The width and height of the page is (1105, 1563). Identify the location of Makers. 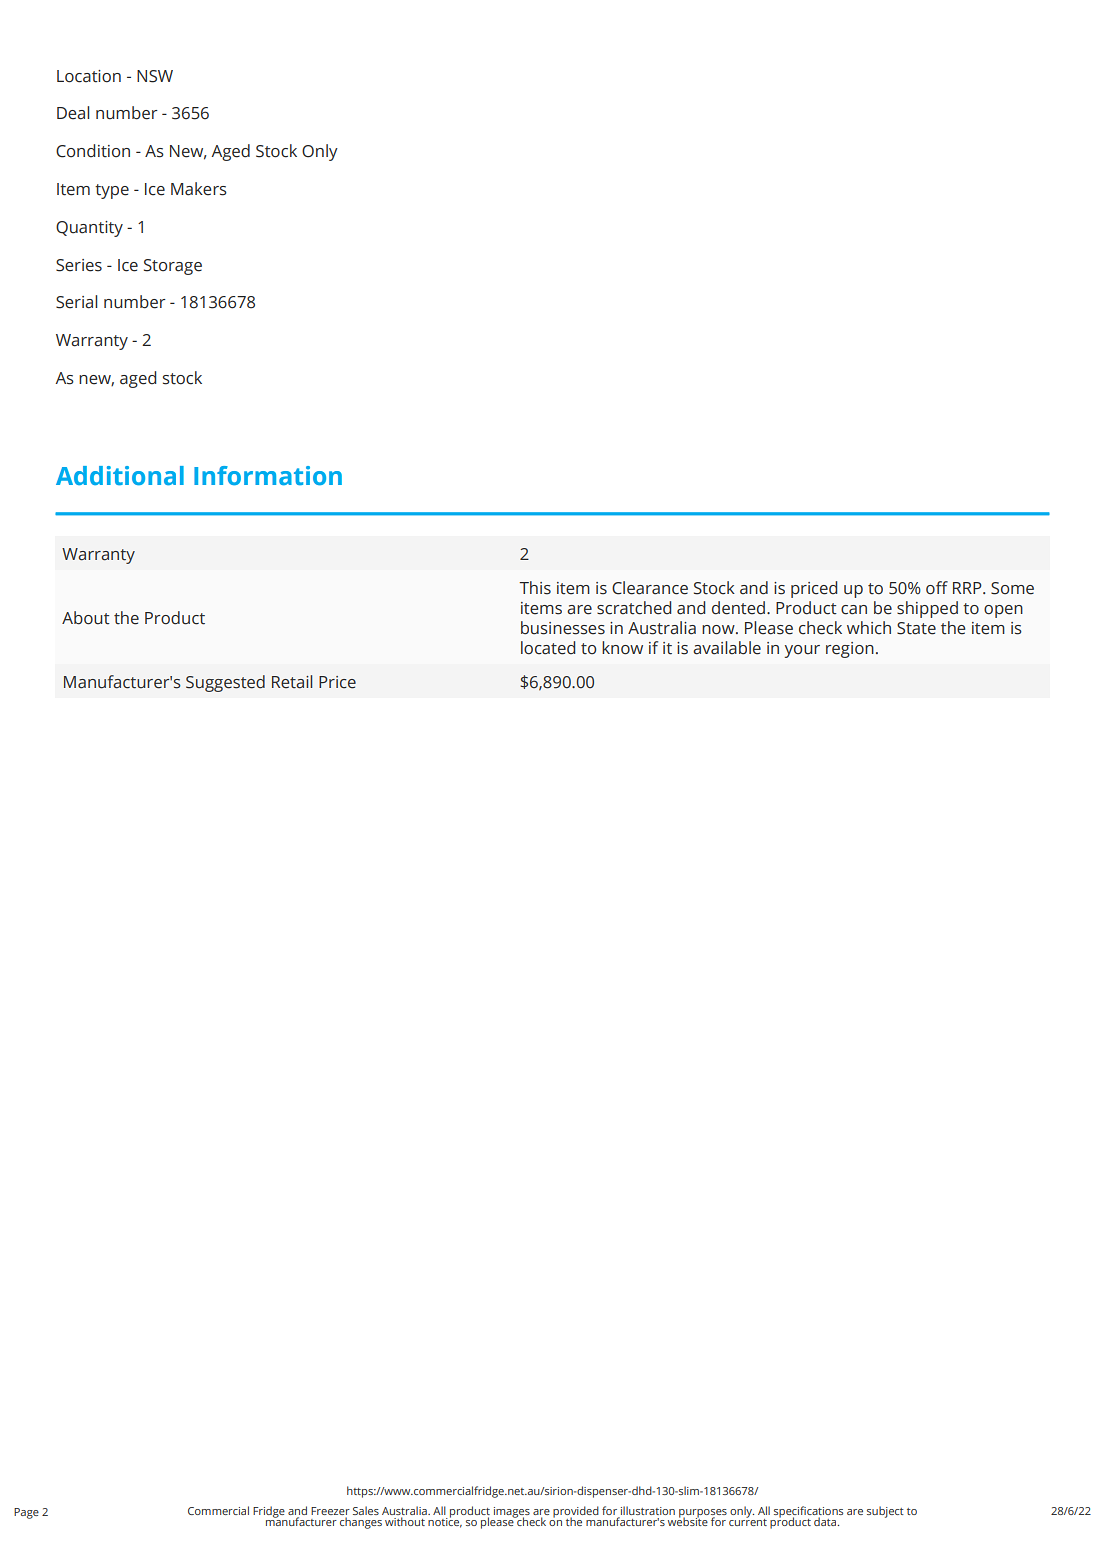
(199, 189).
